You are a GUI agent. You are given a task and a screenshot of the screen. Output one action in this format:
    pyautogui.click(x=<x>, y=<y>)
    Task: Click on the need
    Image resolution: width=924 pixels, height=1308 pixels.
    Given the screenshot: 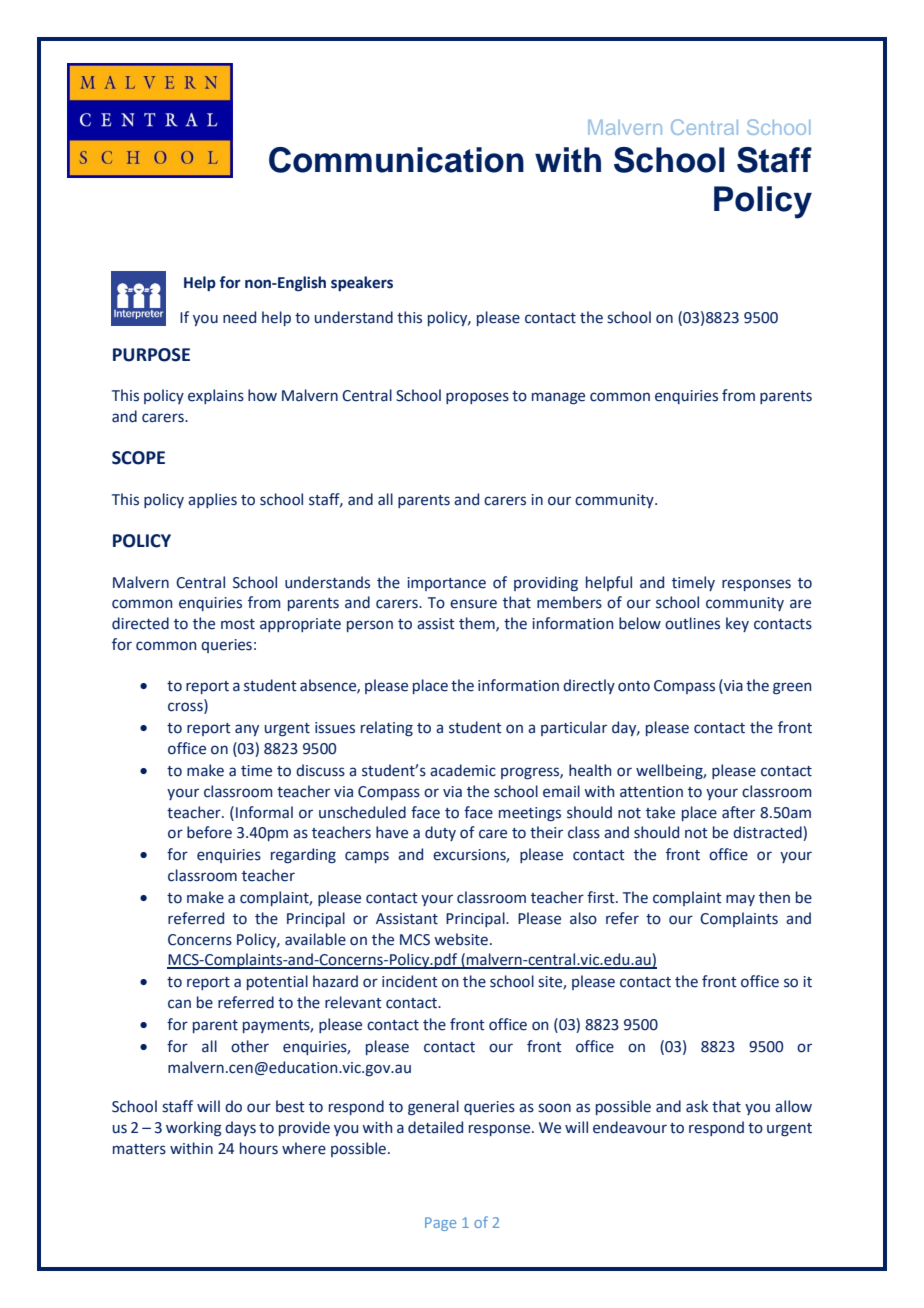 What is the action you would take?
    pyautogui.click(x=239, y=317)
